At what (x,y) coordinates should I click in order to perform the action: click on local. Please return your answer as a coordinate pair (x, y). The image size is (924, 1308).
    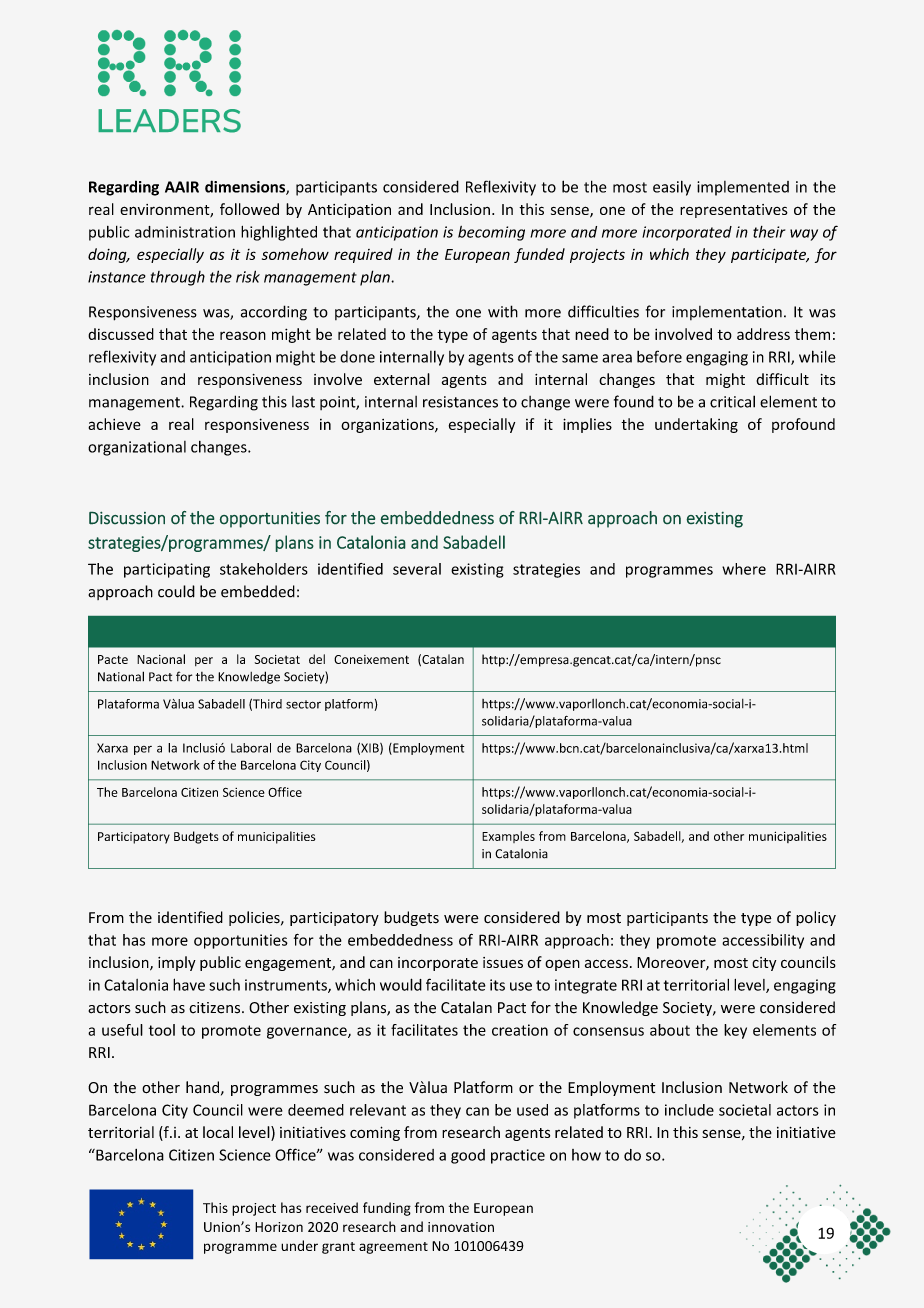
    Looking at the image, I should click on (218, 1132).
